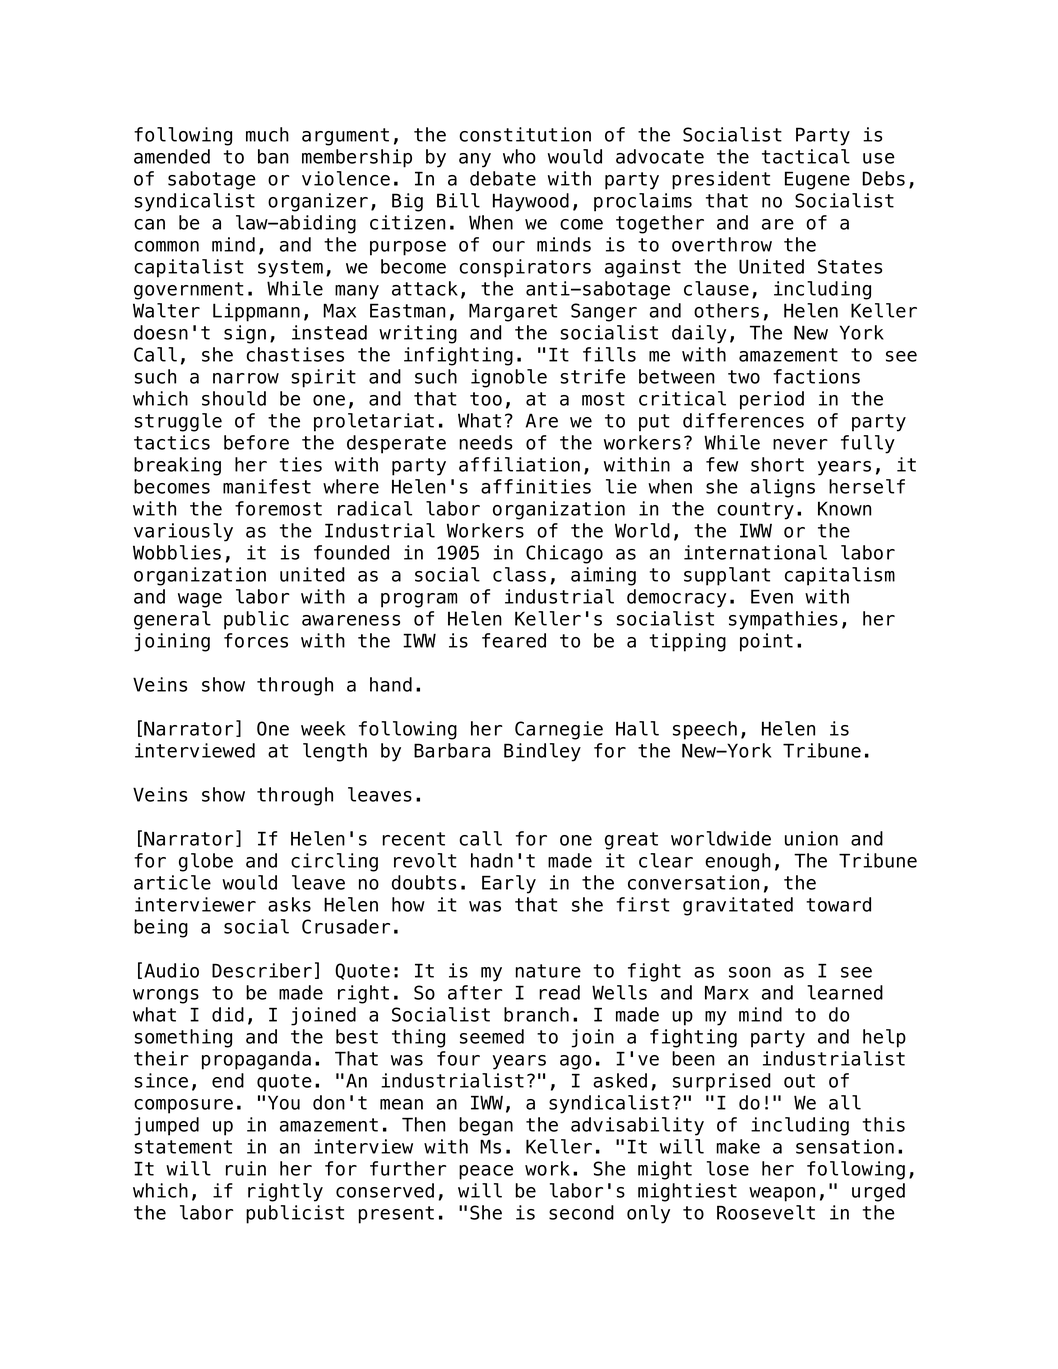 Image resolution: width=1058 pixels, height=1369 pixels. I want to click on tactical, so click(806, 156).
